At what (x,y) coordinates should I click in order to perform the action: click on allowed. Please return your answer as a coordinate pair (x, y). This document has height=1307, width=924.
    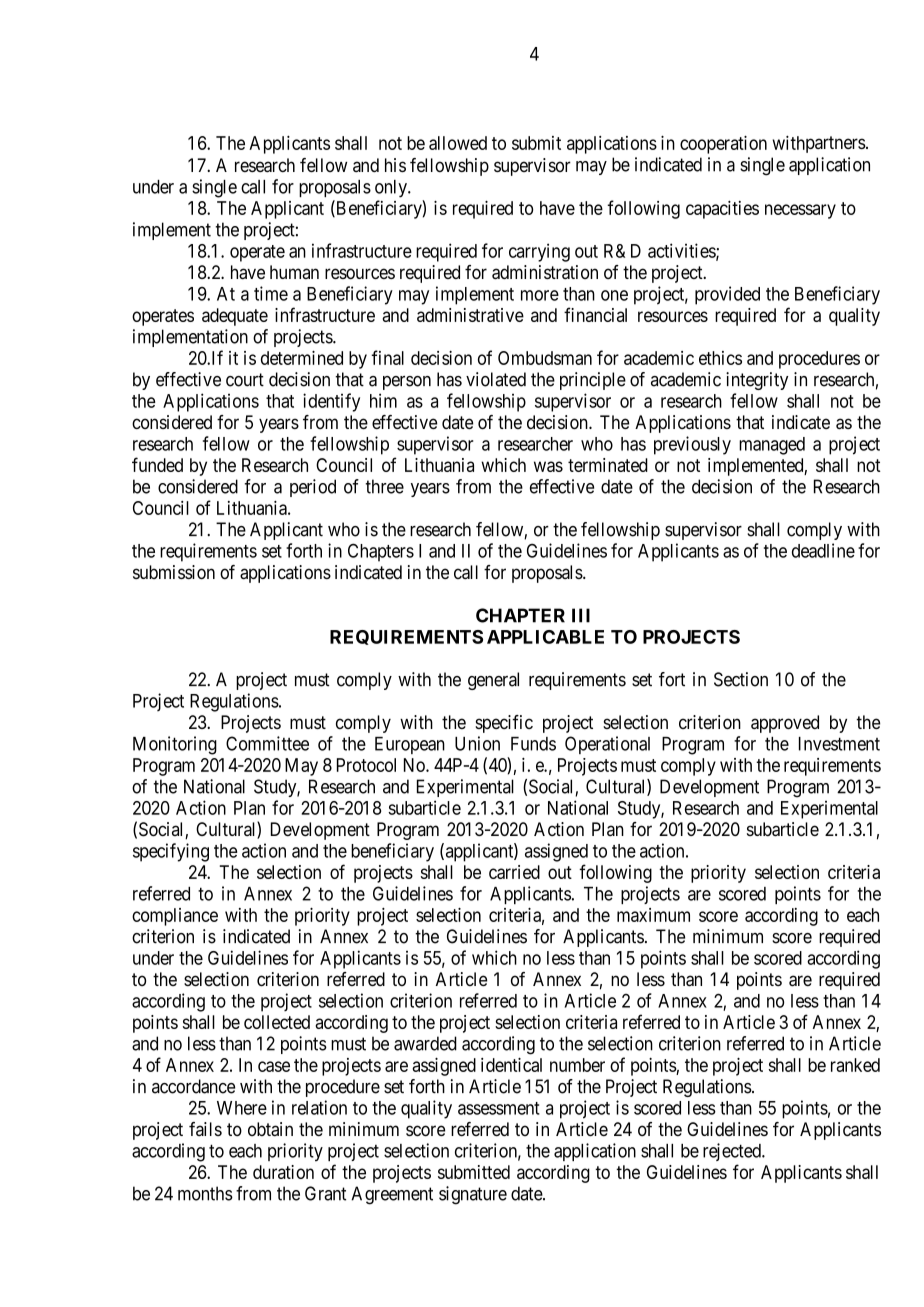
    Looking at the image, I should click on (458, 143).
